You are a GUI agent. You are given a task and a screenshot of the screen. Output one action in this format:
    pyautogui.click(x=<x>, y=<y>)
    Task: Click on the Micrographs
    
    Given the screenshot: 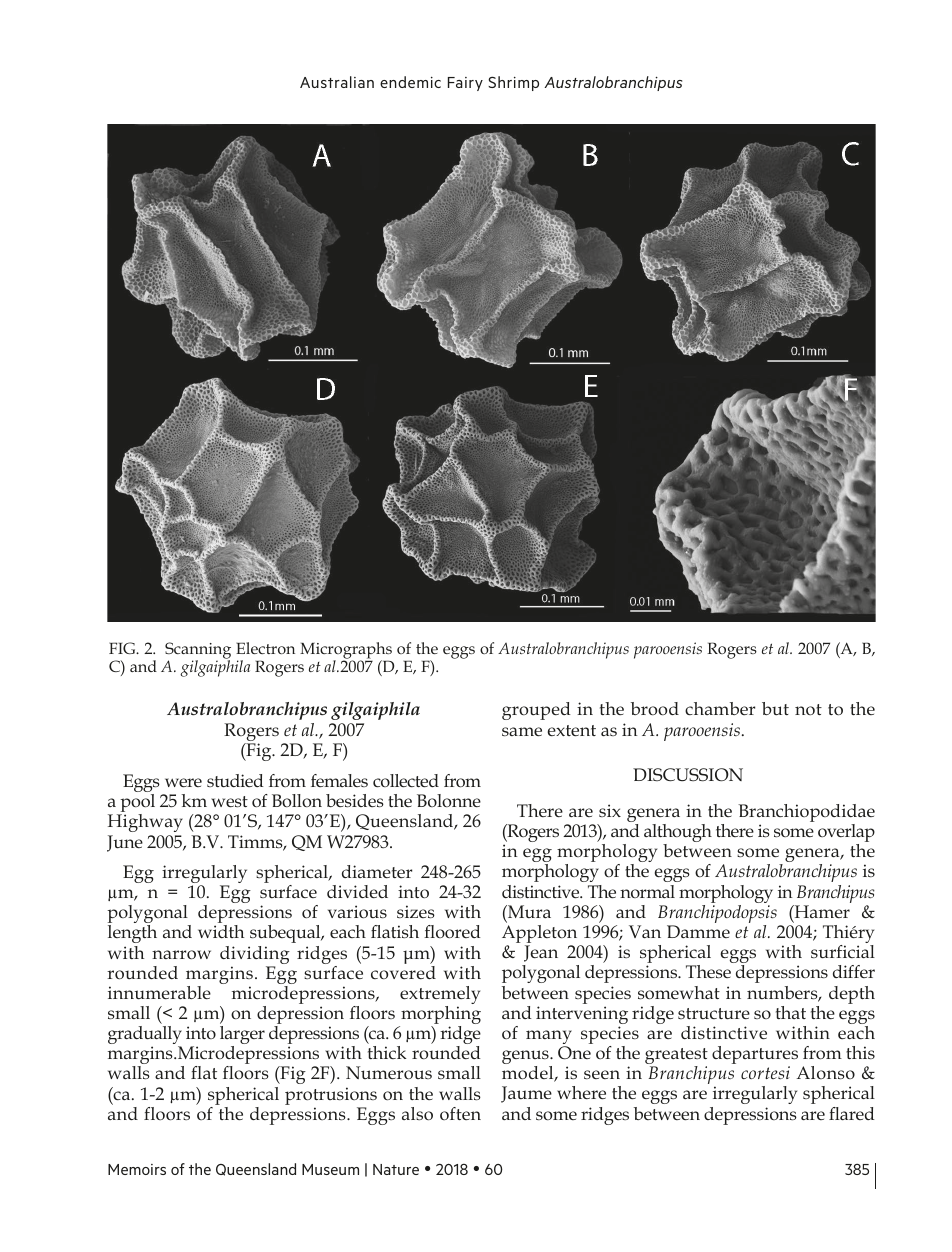 What is the action you would take?
    pyautogui.click(x=346, y=652)
